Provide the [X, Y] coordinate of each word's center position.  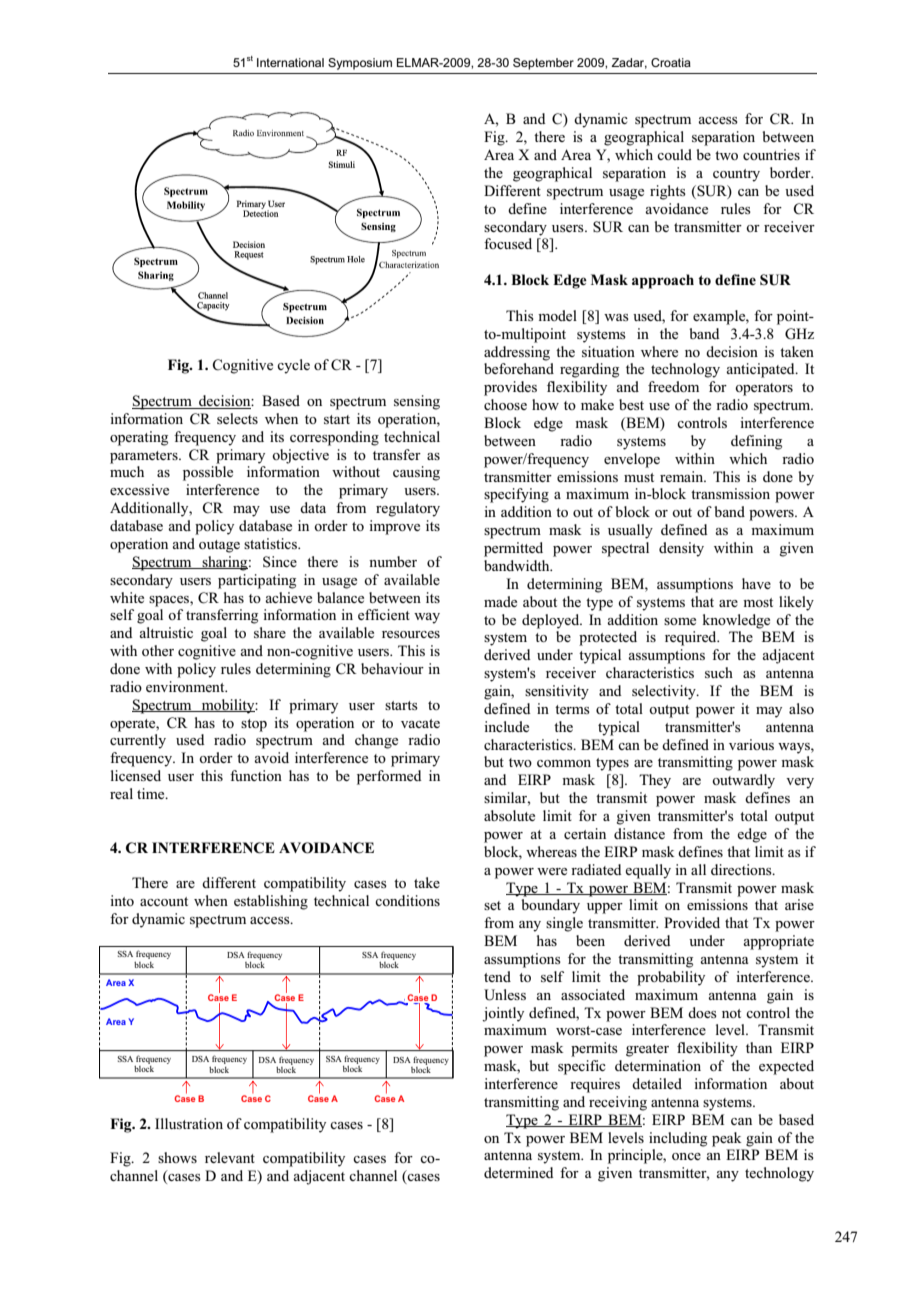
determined [519, 1172]
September [543, 64]
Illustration [189, 1123]
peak [727, 1139]
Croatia [671, 62]
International [290, 62]
